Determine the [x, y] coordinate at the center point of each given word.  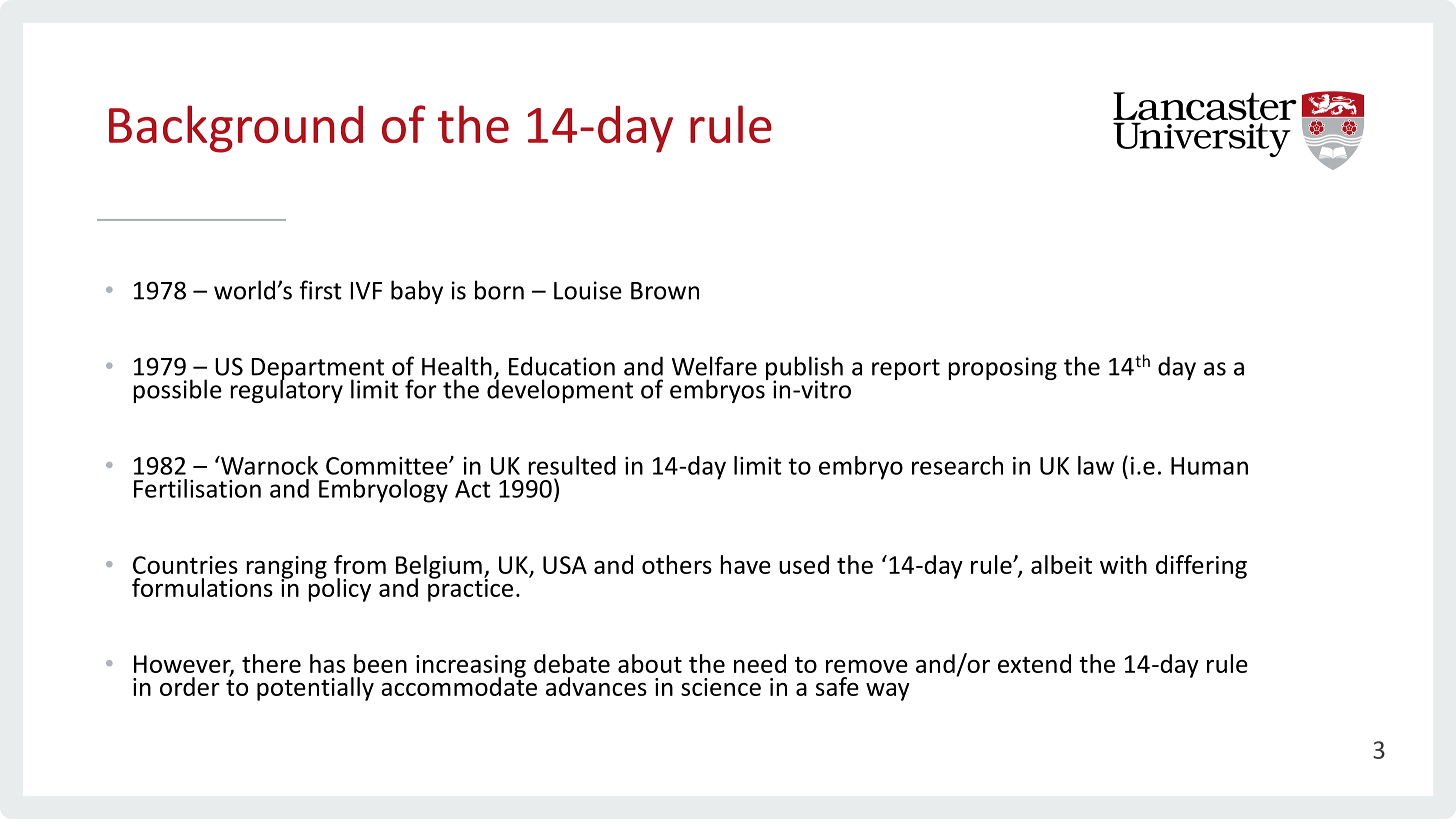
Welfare [714, 366]
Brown [665, 291]
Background [236, 129]
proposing [1002, 368]
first [320, 290]
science [721, 687]
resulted [572, 465]
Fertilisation [197, 488]
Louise [588, 290]
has [327, 663]
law [1096, 465]
